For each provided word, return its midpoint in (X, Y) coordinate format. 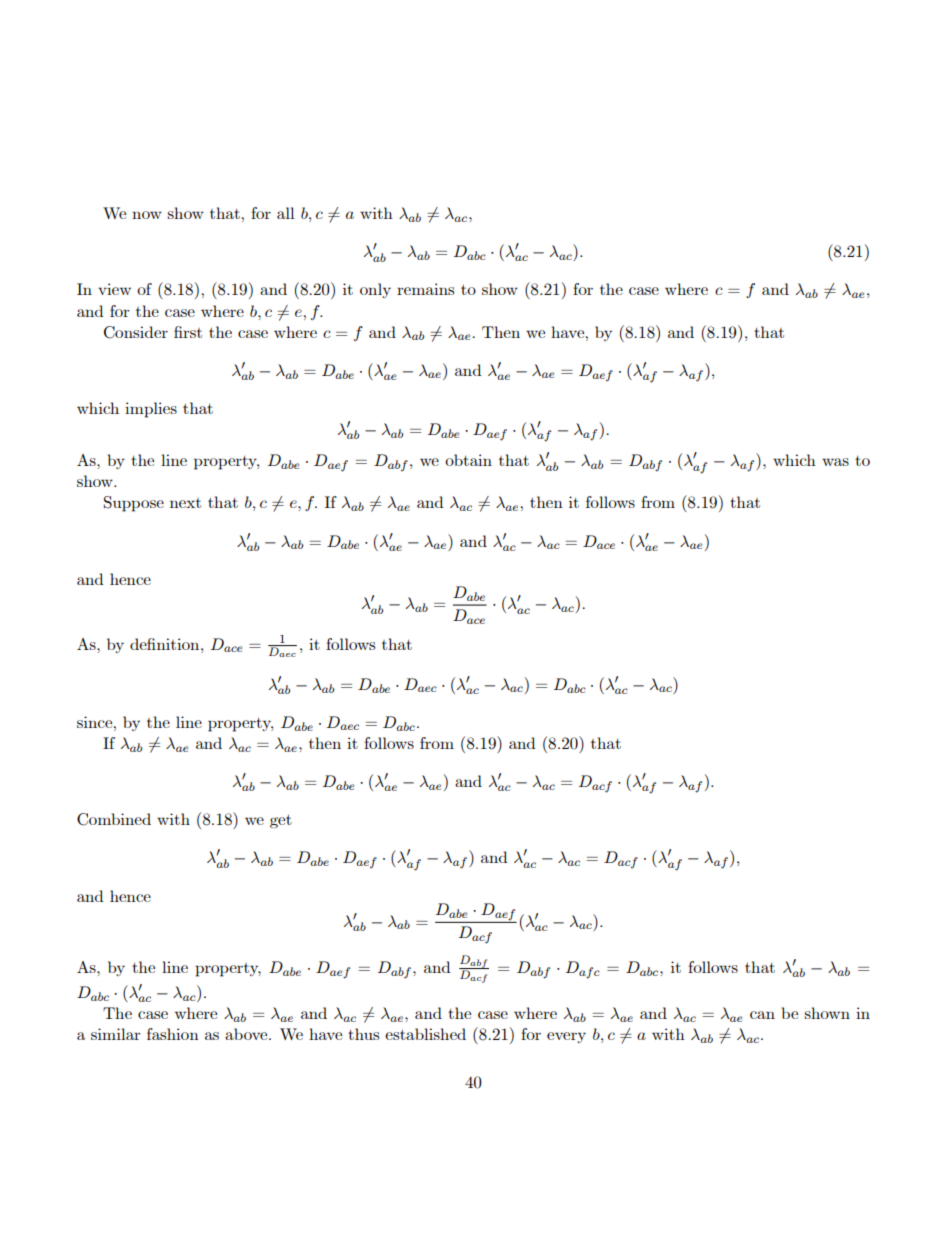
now (147, 215)
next (185, 503)
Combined (114, 819)
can (762, 1015)
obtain (468, 460)
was (835, 462)
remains (425, 289)
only (375, 290)
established (425, 1034)
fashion (173, 1034)
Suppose (134, 504)
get (281, 821)
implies (151, 410)
